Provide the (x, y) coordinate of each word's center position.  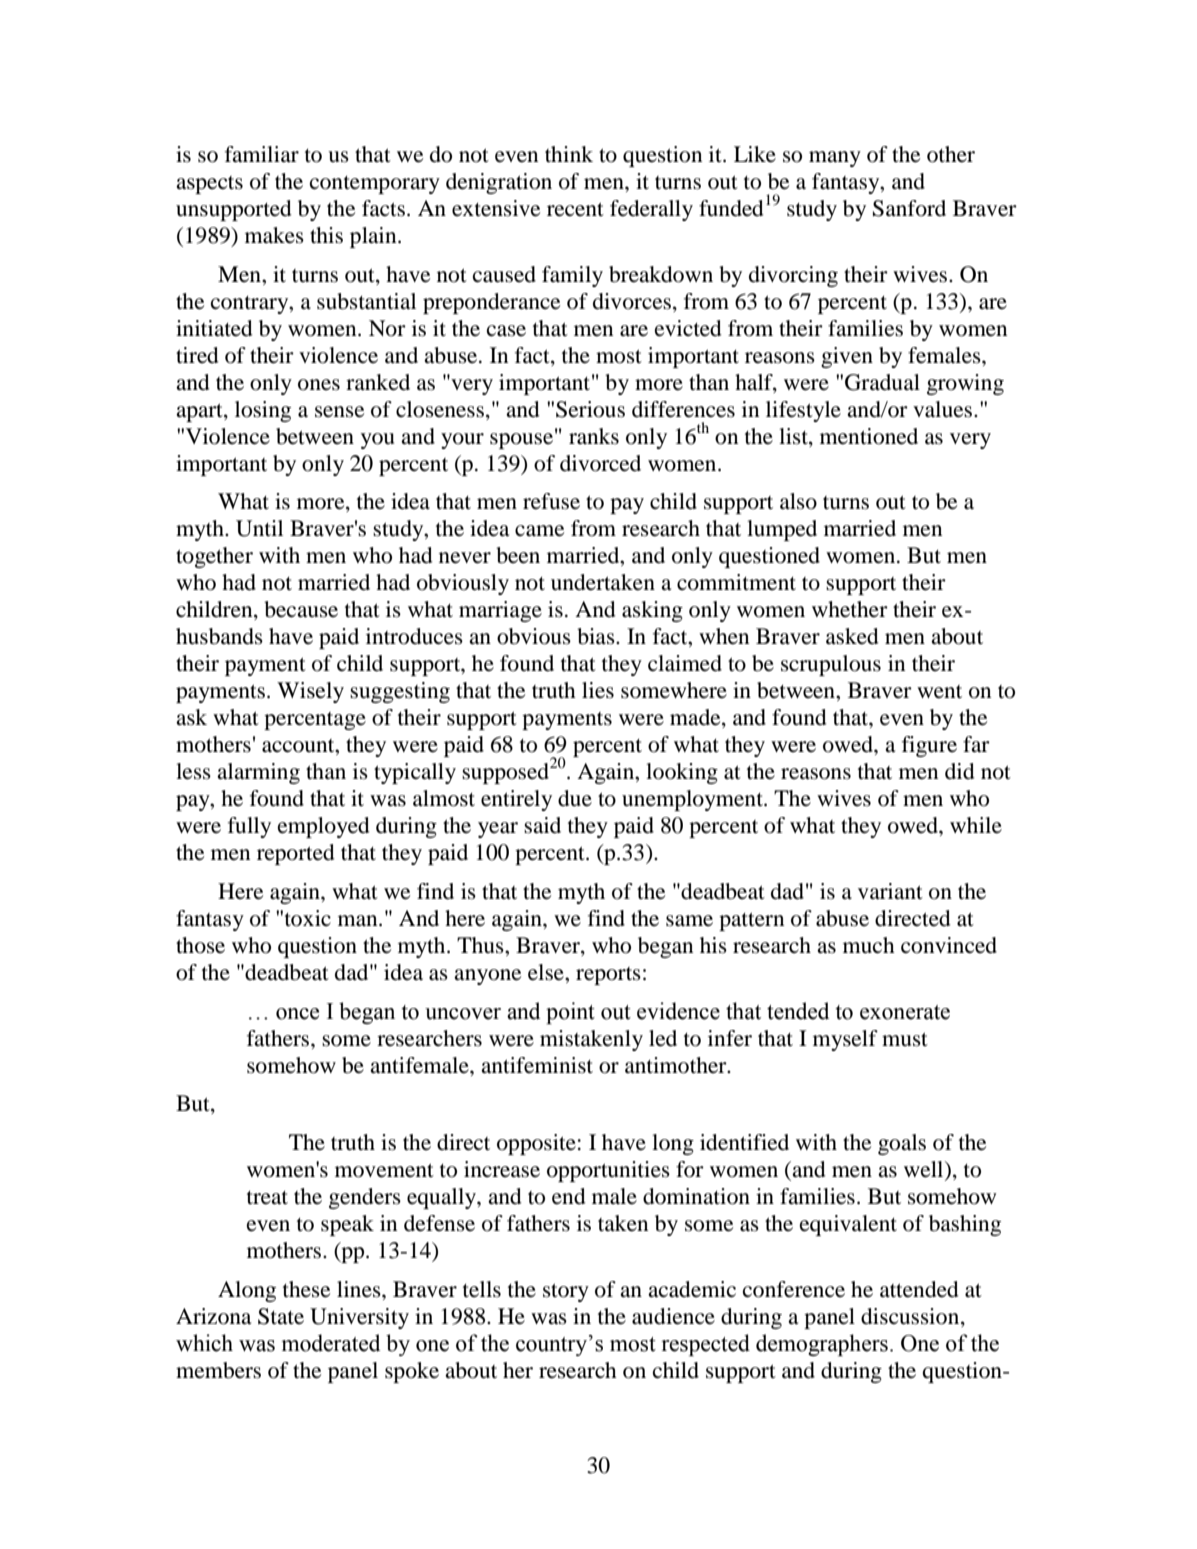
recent (575, 209)
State (281, 1316)
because (301, 609)
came (539, 531)
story (566, 1292)
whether (850, 609)
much (869, 945)
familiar (262, 154)
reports (608, 976)
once (297, 1014)
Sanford (909, 208)
